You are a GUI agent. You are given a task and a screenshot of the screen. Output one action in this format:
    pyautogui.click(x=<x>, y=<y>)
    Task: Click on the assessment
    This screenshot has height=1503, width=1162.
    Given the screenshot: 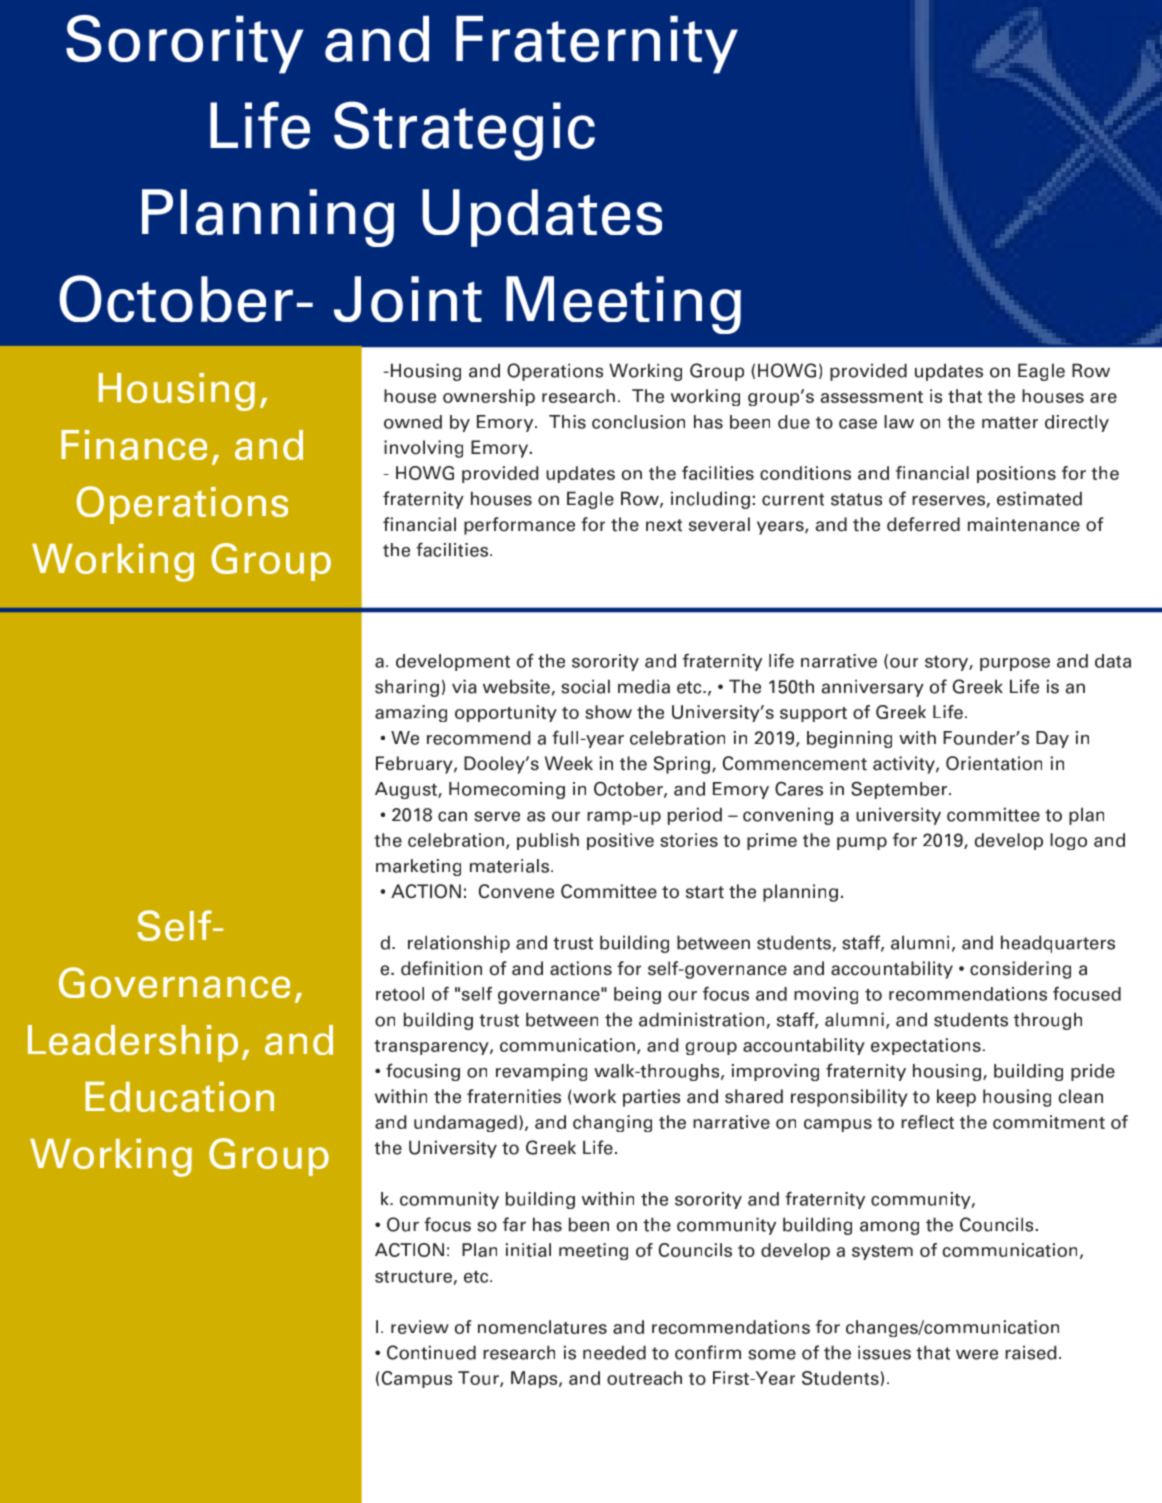 What is the action you would take?
    pyautogui.click(x=871, y=397)
